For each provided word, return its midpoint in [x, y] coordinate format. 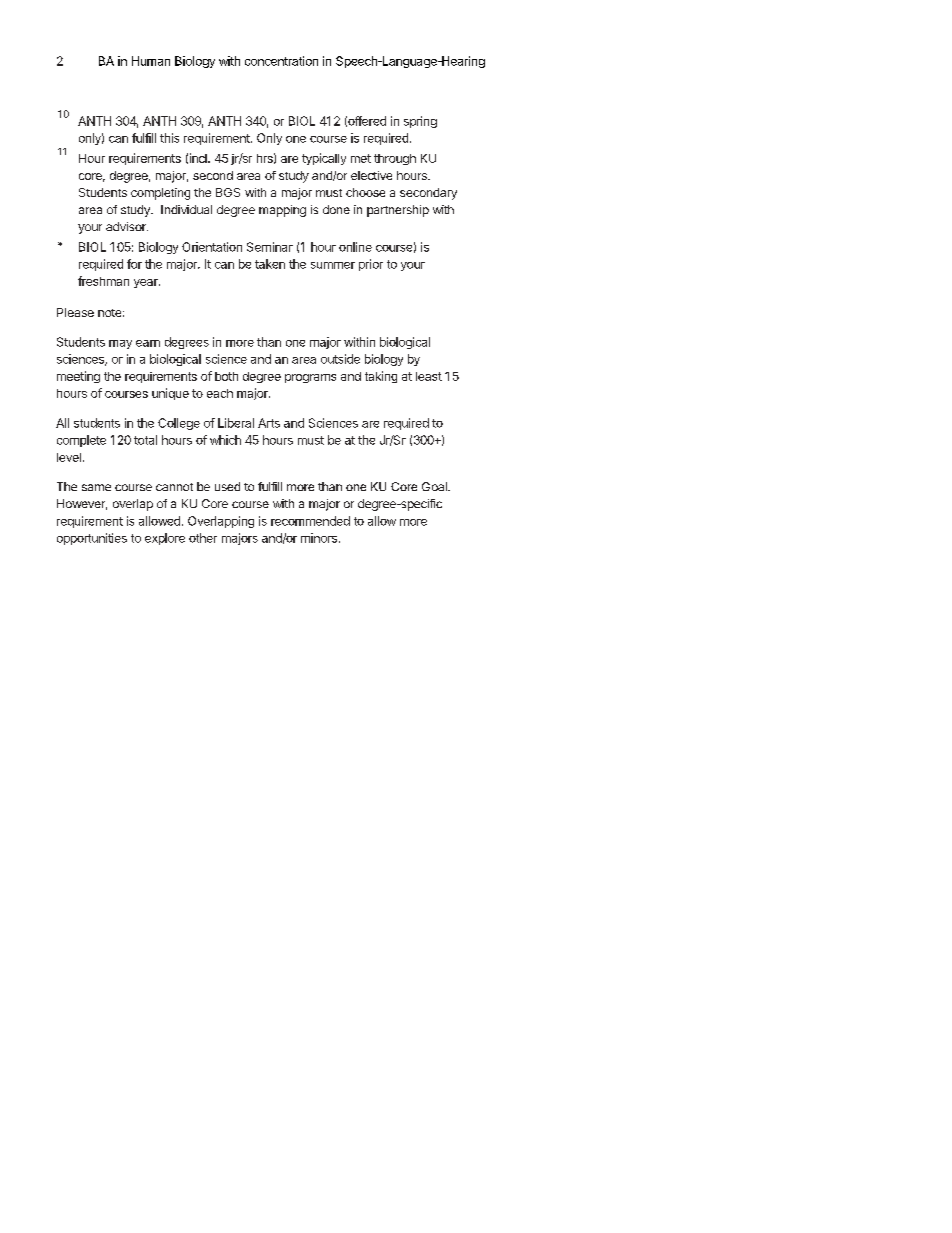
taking [381, 377]
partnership [398, 211]
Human [151, 61]
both [226, 376]
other [203, 538]
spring [420, 122]
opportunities [92, 539]
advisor [127, 226]
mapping [282, 211]
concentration [281, 61]
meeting [78, 377]
